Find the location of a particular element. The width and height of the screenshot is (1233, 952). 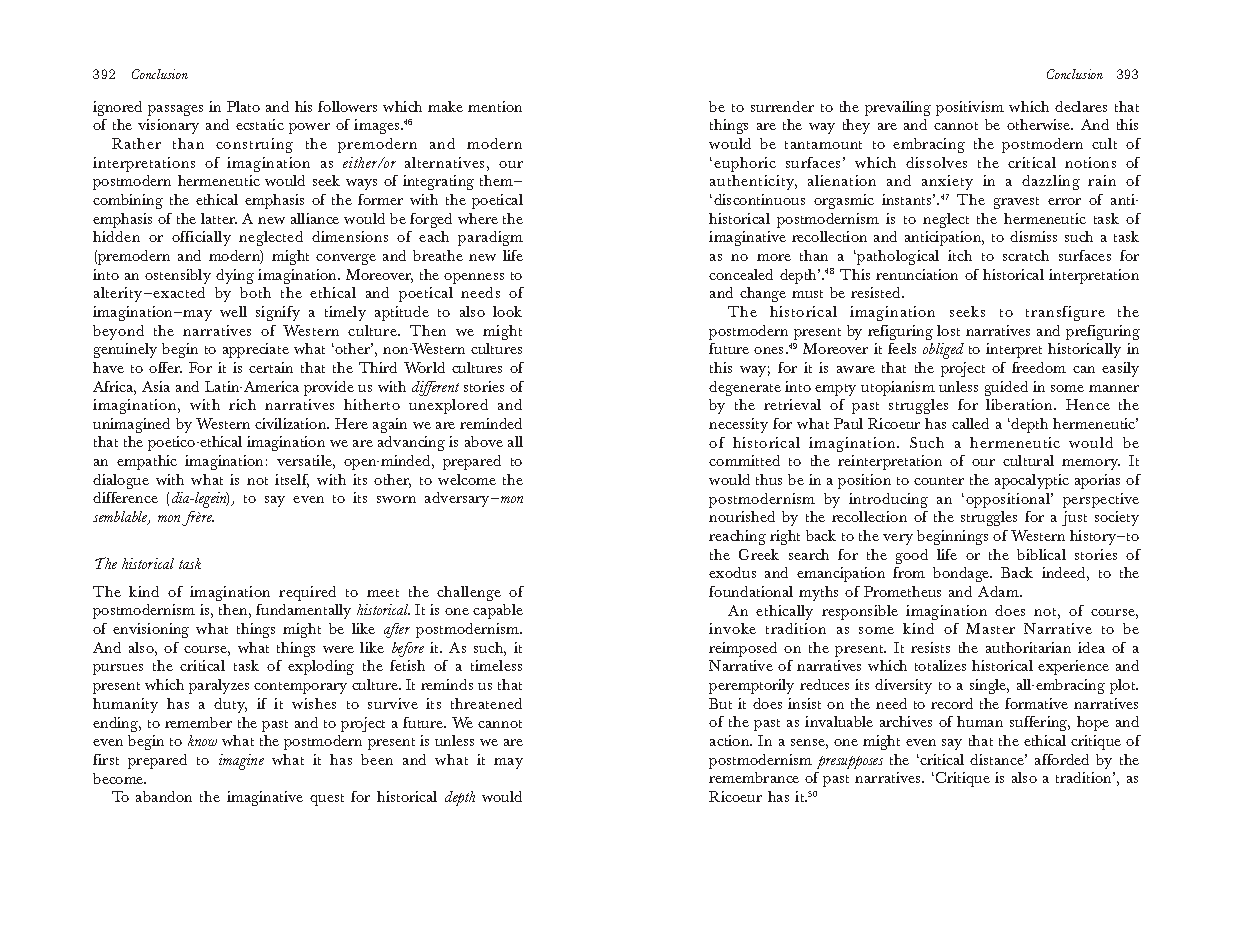

mention is located at coordinates (495, 106).
